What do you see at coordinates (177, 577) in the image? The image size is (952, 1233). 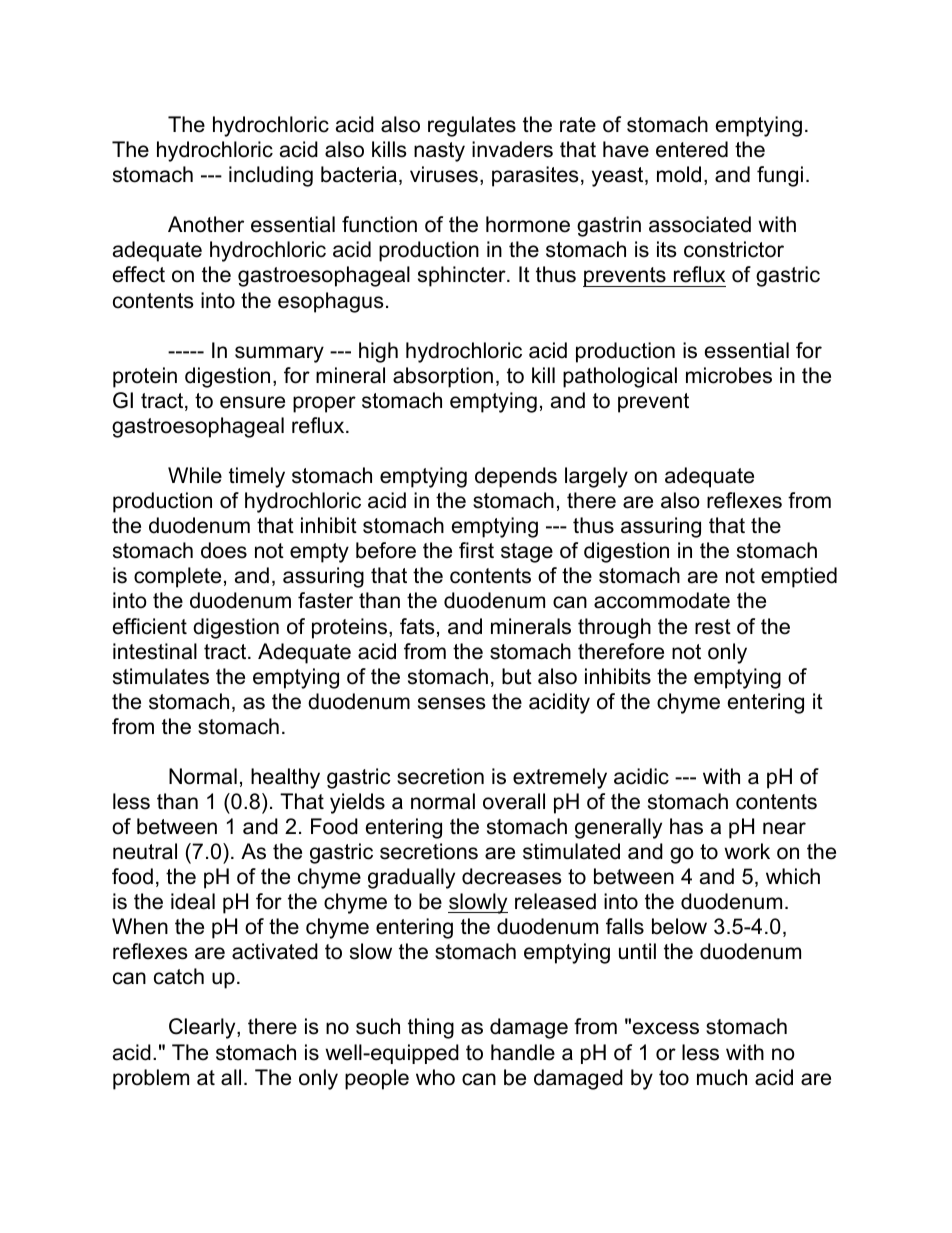 I see `complete` at bounding box center [177, 577].
